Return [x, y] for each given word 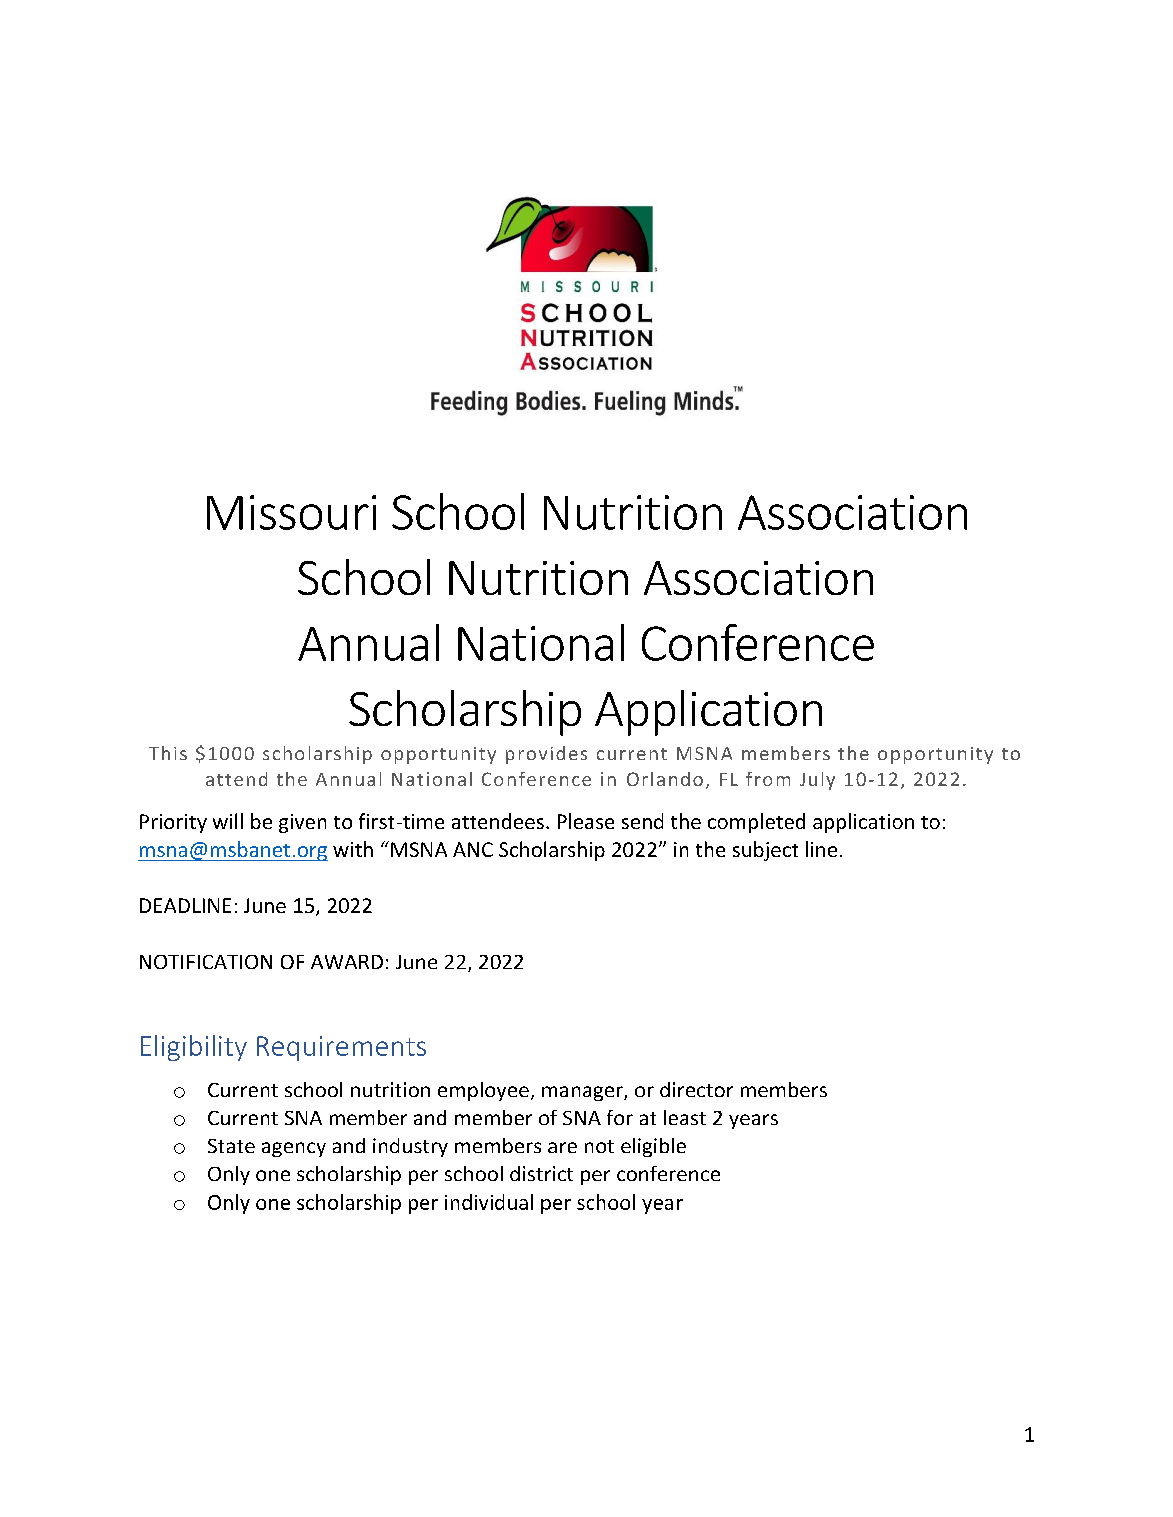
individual [489, 1202]
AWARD [347, 962]
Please [586, 821]
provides [546, 755]
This [168, 753]
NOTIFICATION [206, 962]
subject [765, 851]
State [231, 1146]
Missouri [291, 512]
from [768, 779]
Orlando [665, 779]
